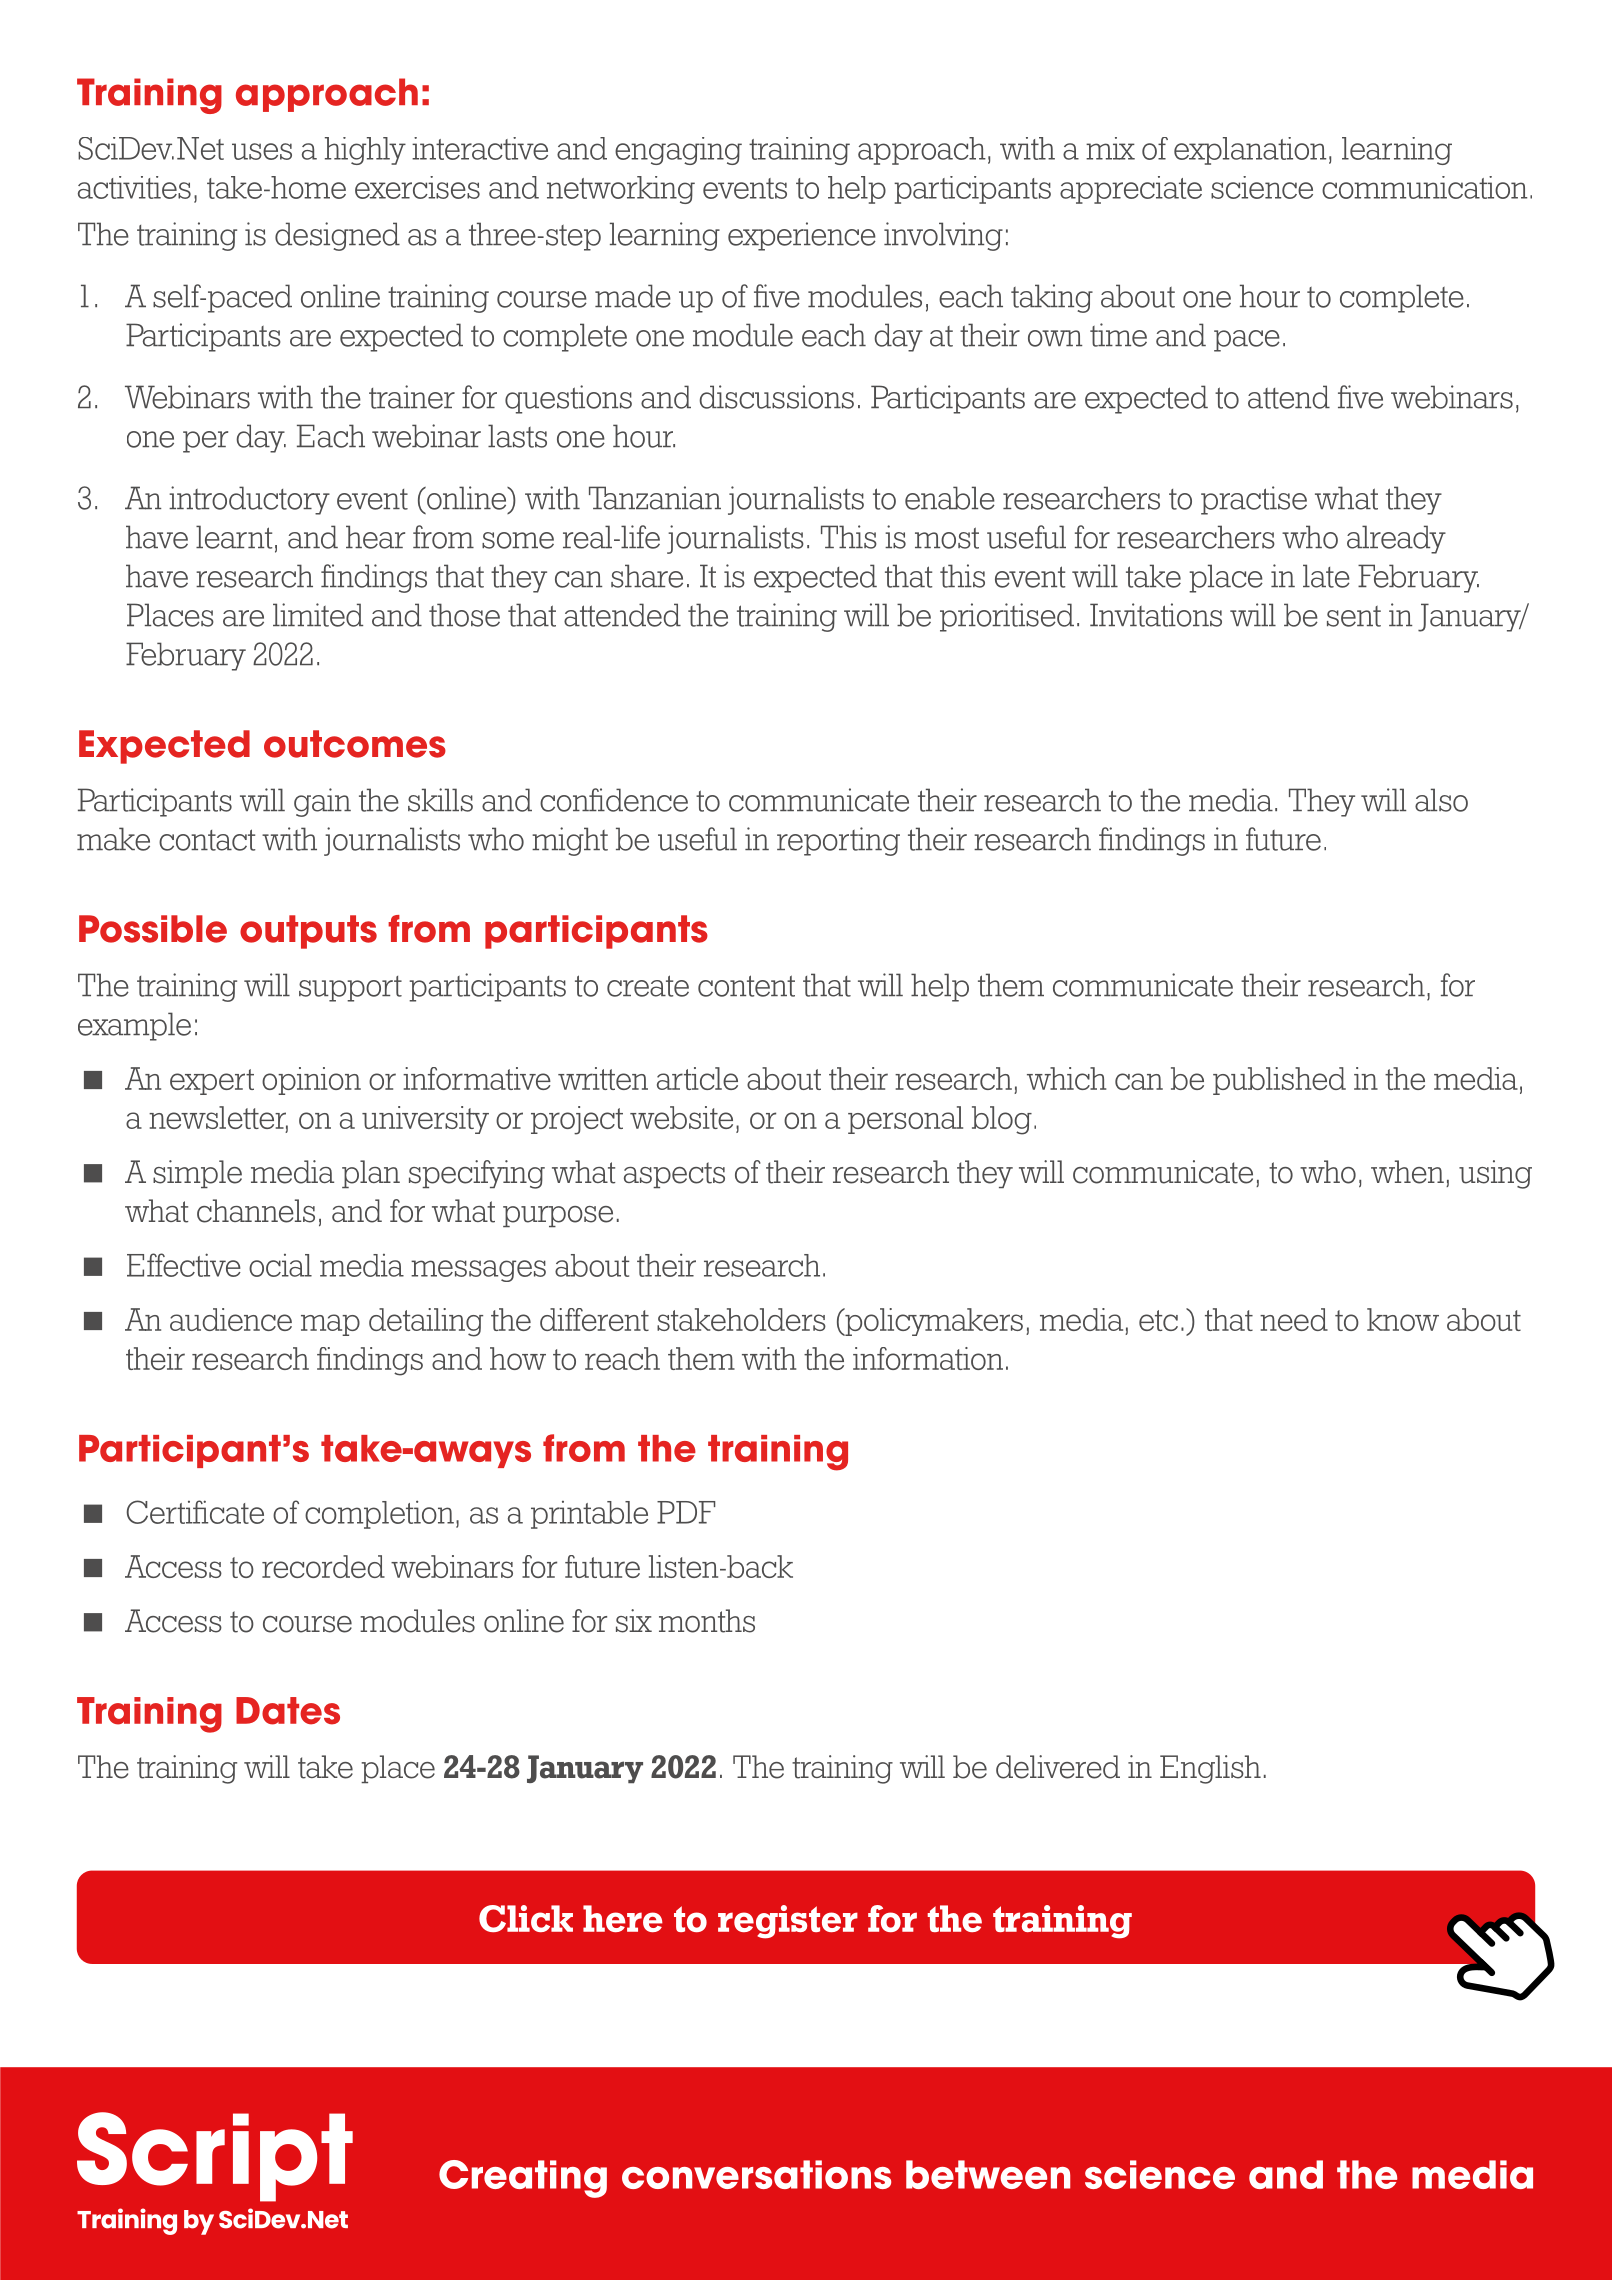 This document has height=2280, width=1612. Describe the element at coordinates (337, 236) in the document. I see `designed` at that location.
